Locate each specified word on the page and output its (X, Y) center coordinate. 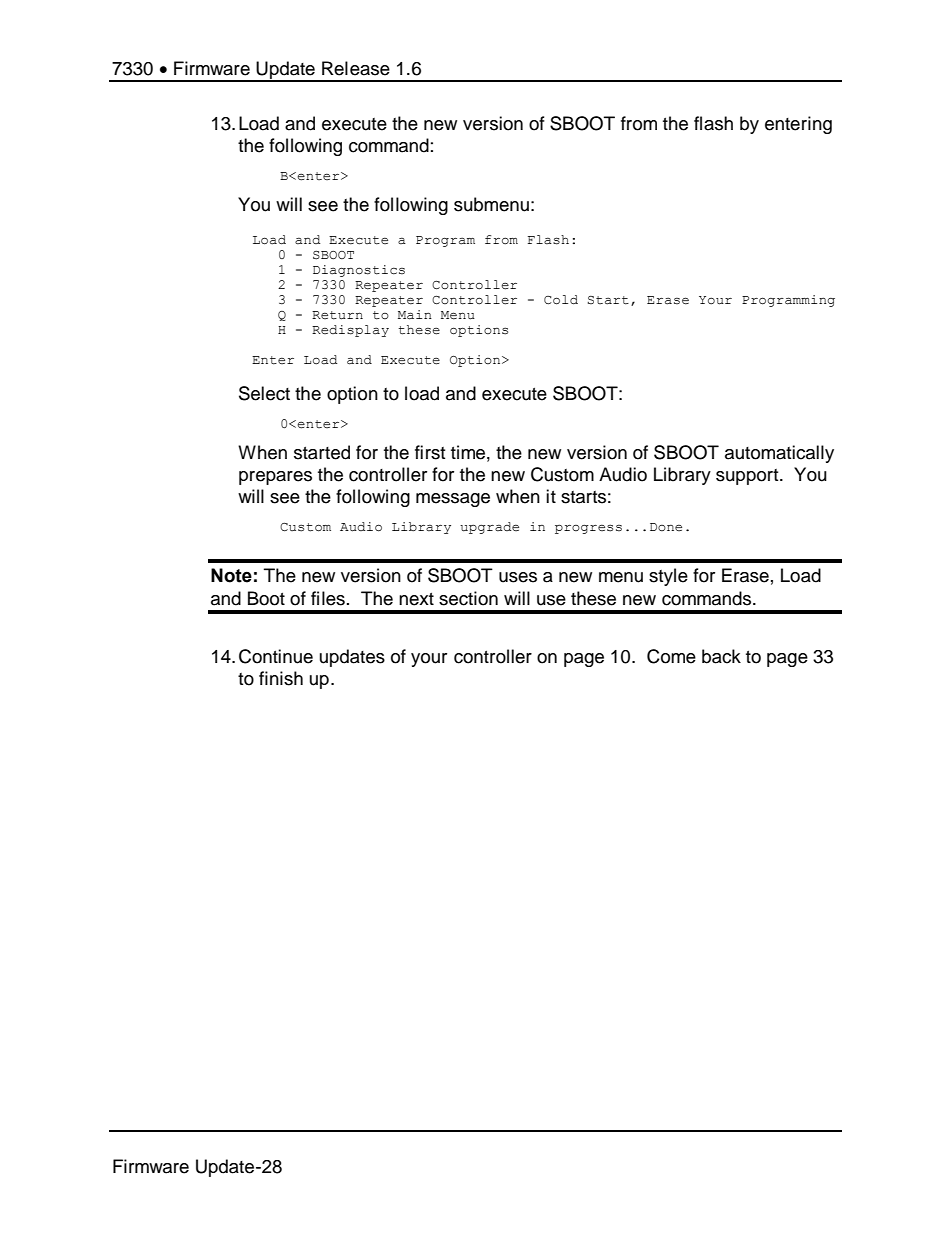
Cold (561, 300)
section (468, 598)
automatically (779, 454)
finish (281, 678)
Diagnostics (359, 271)
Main (415, 315)
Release (356, 68)
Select (264, 393)
